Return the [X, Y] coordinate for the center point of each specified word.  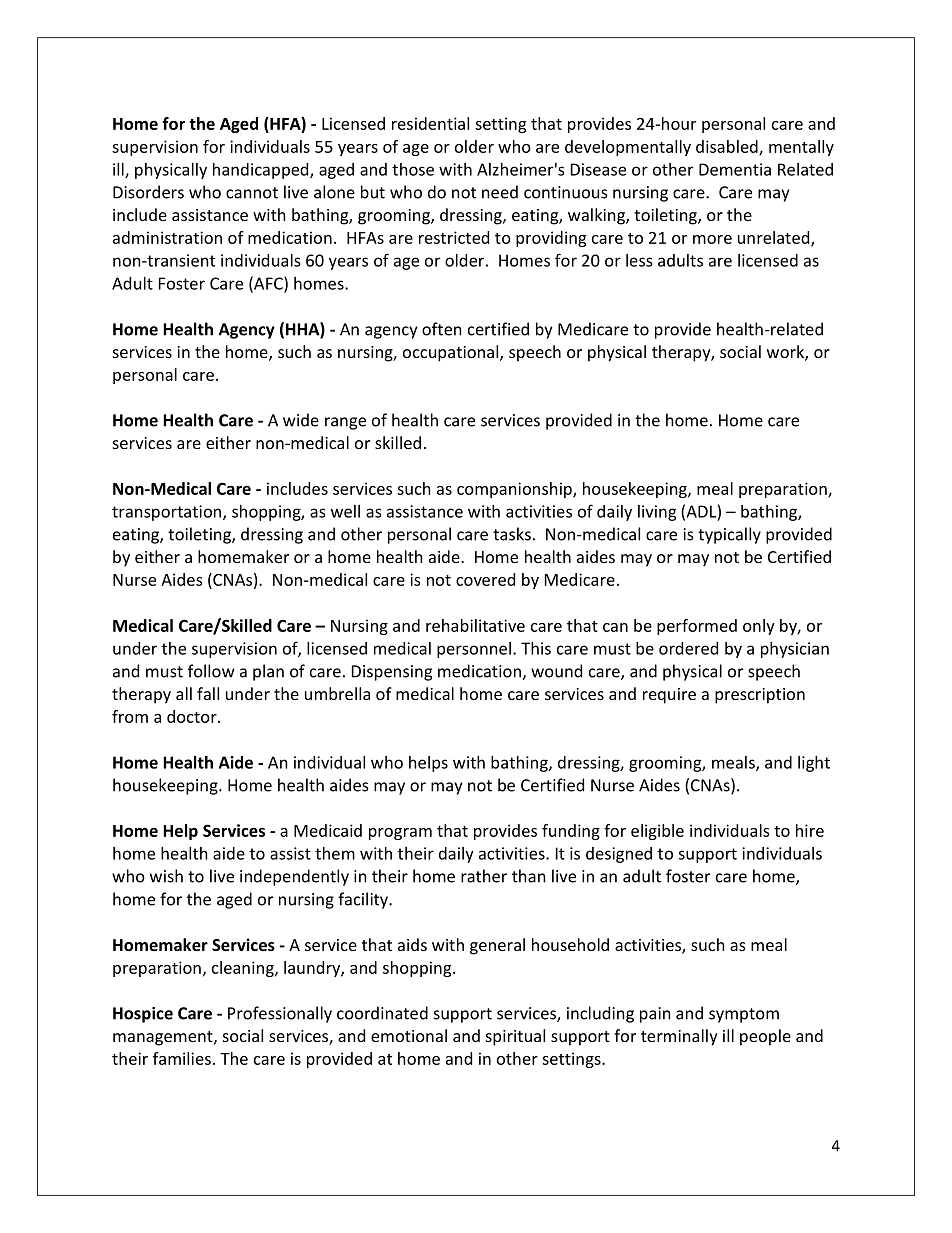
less [639, 260]
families [182, 1058]
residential [430, 123]
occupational [452, 353]
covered [485, 579]
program [400, 834]
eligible [657, 832]
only [759, 627]
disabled [728, 147]
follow [211, 671]
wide [301, 420]
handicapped [262, 171]
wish [166, 876]
